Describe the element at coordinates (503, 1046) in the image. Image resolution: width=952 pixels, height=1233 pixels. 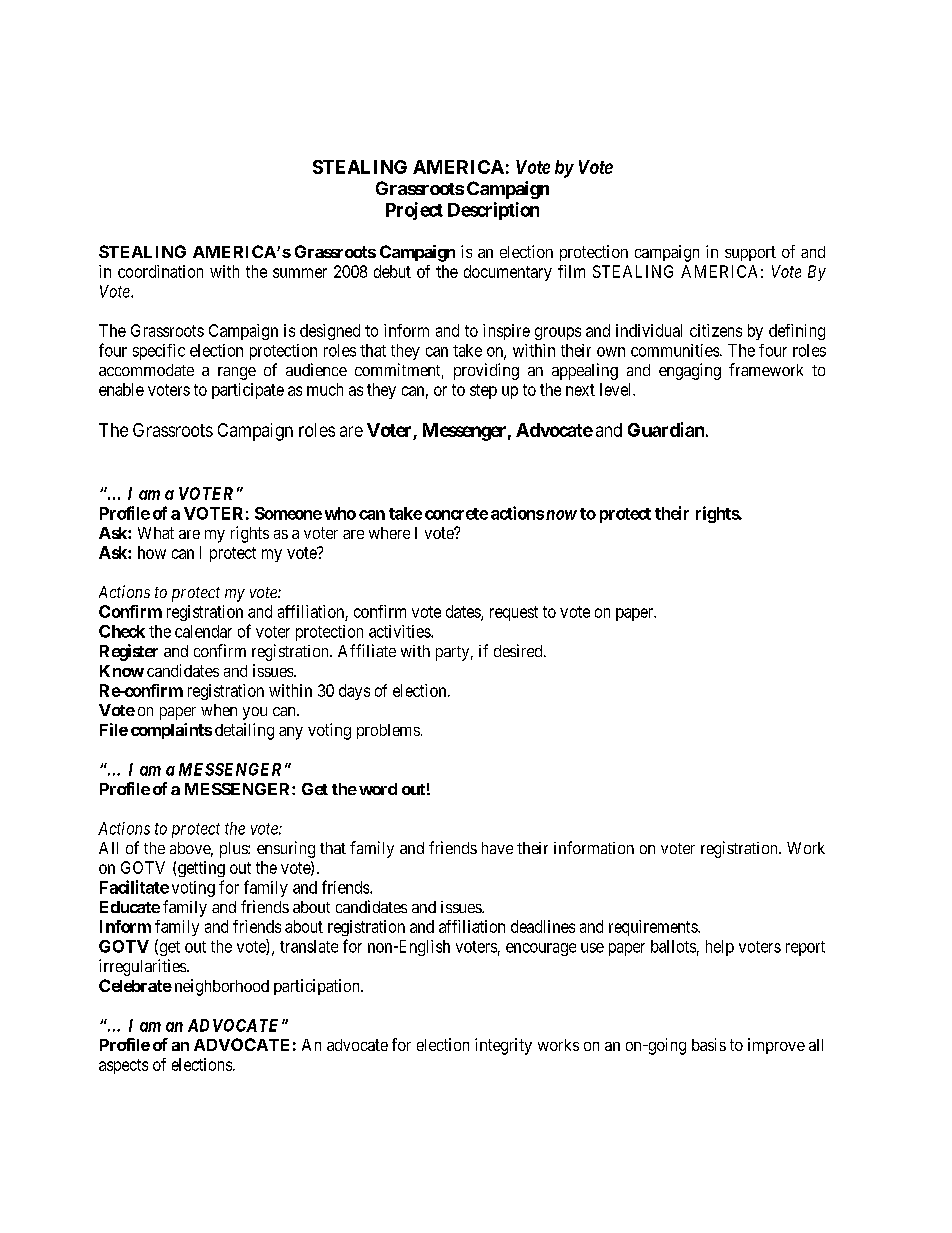
I see `integrity` at that location.
